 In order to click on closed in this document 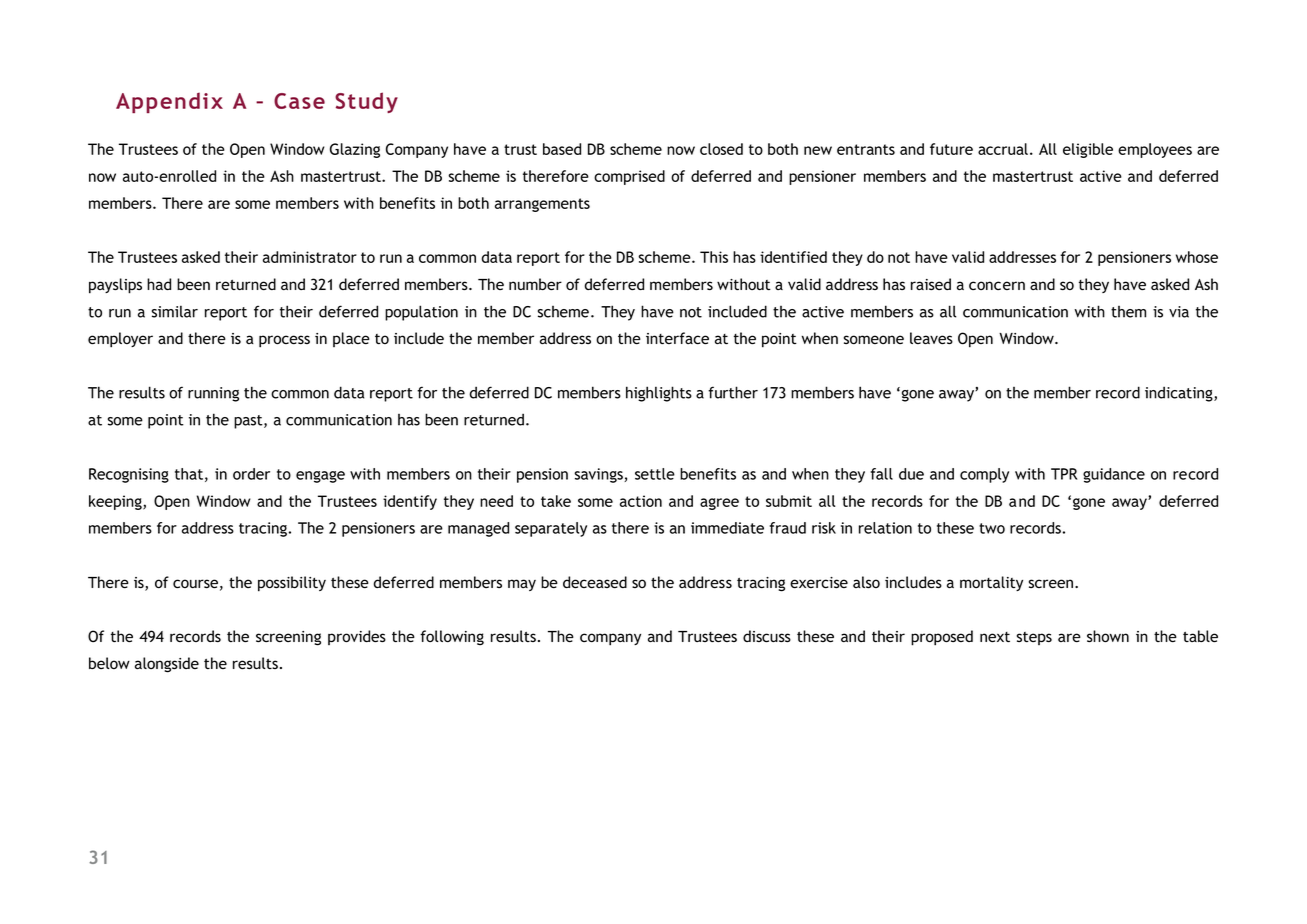, I will do `click(721, 149)`.
